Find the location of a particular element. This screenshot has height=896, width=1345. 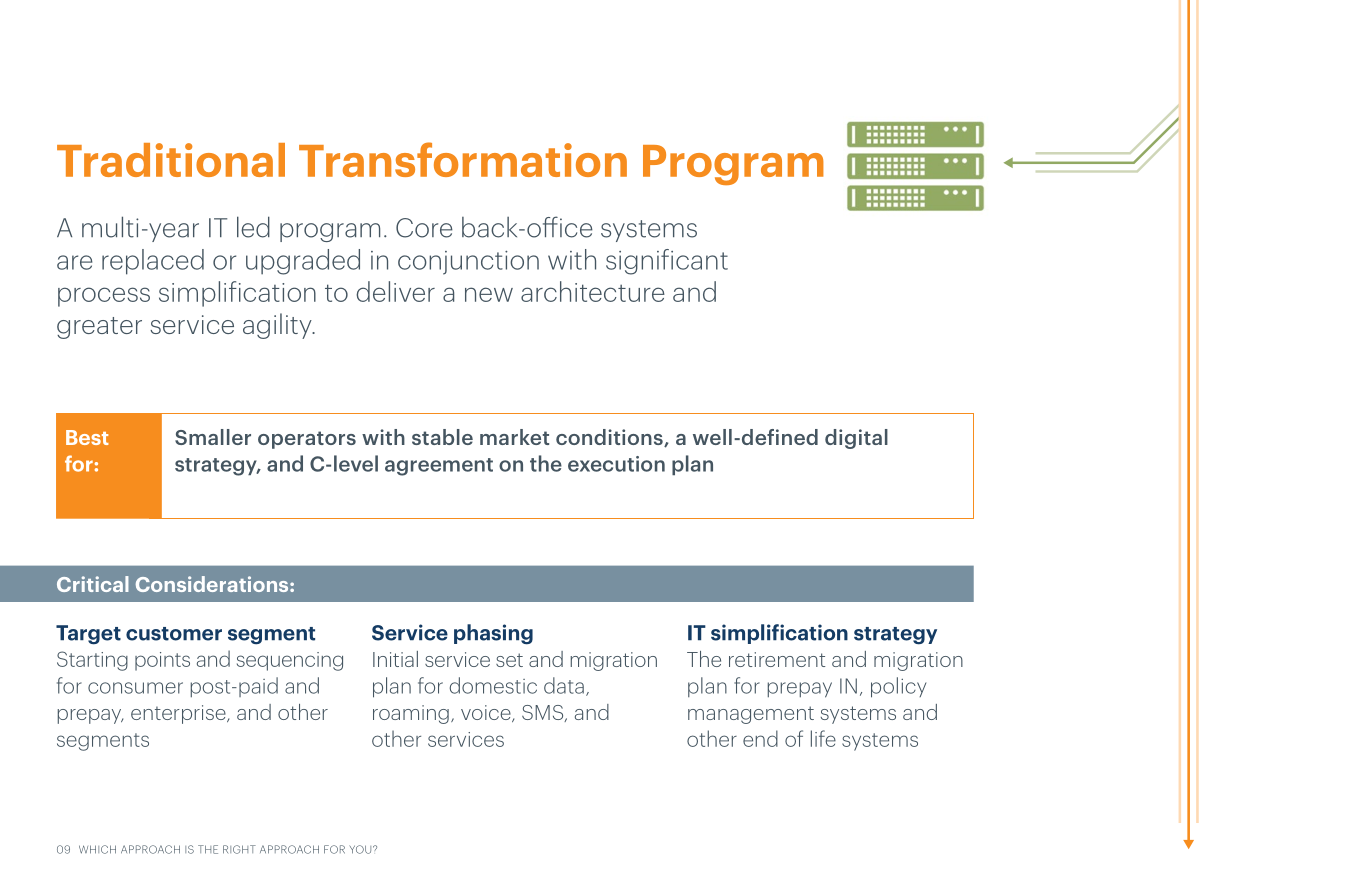

agreement is located at coordinates (439, 467).
